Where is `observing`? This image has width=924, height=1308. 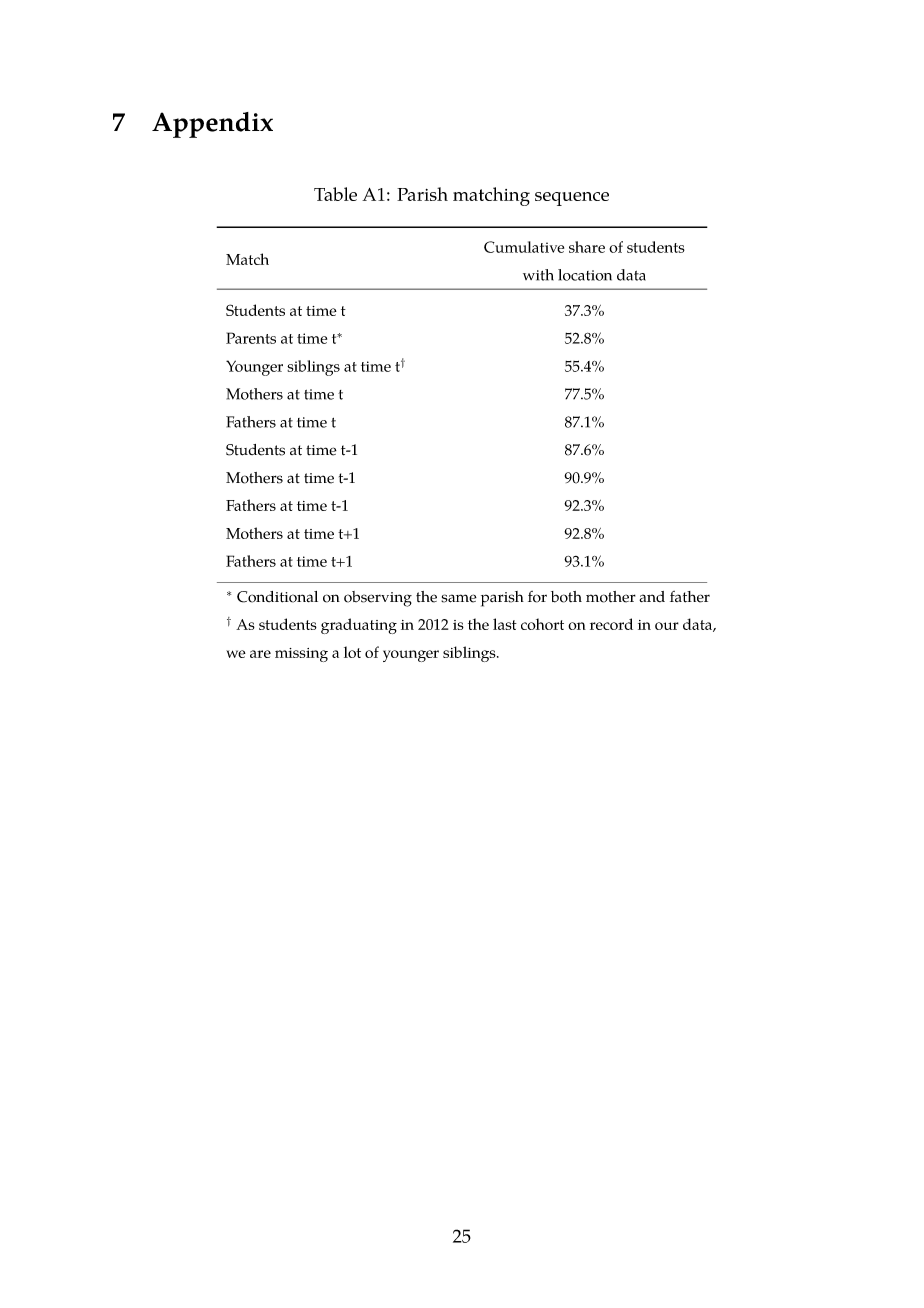
observing is located at coordinates (378, 599).
